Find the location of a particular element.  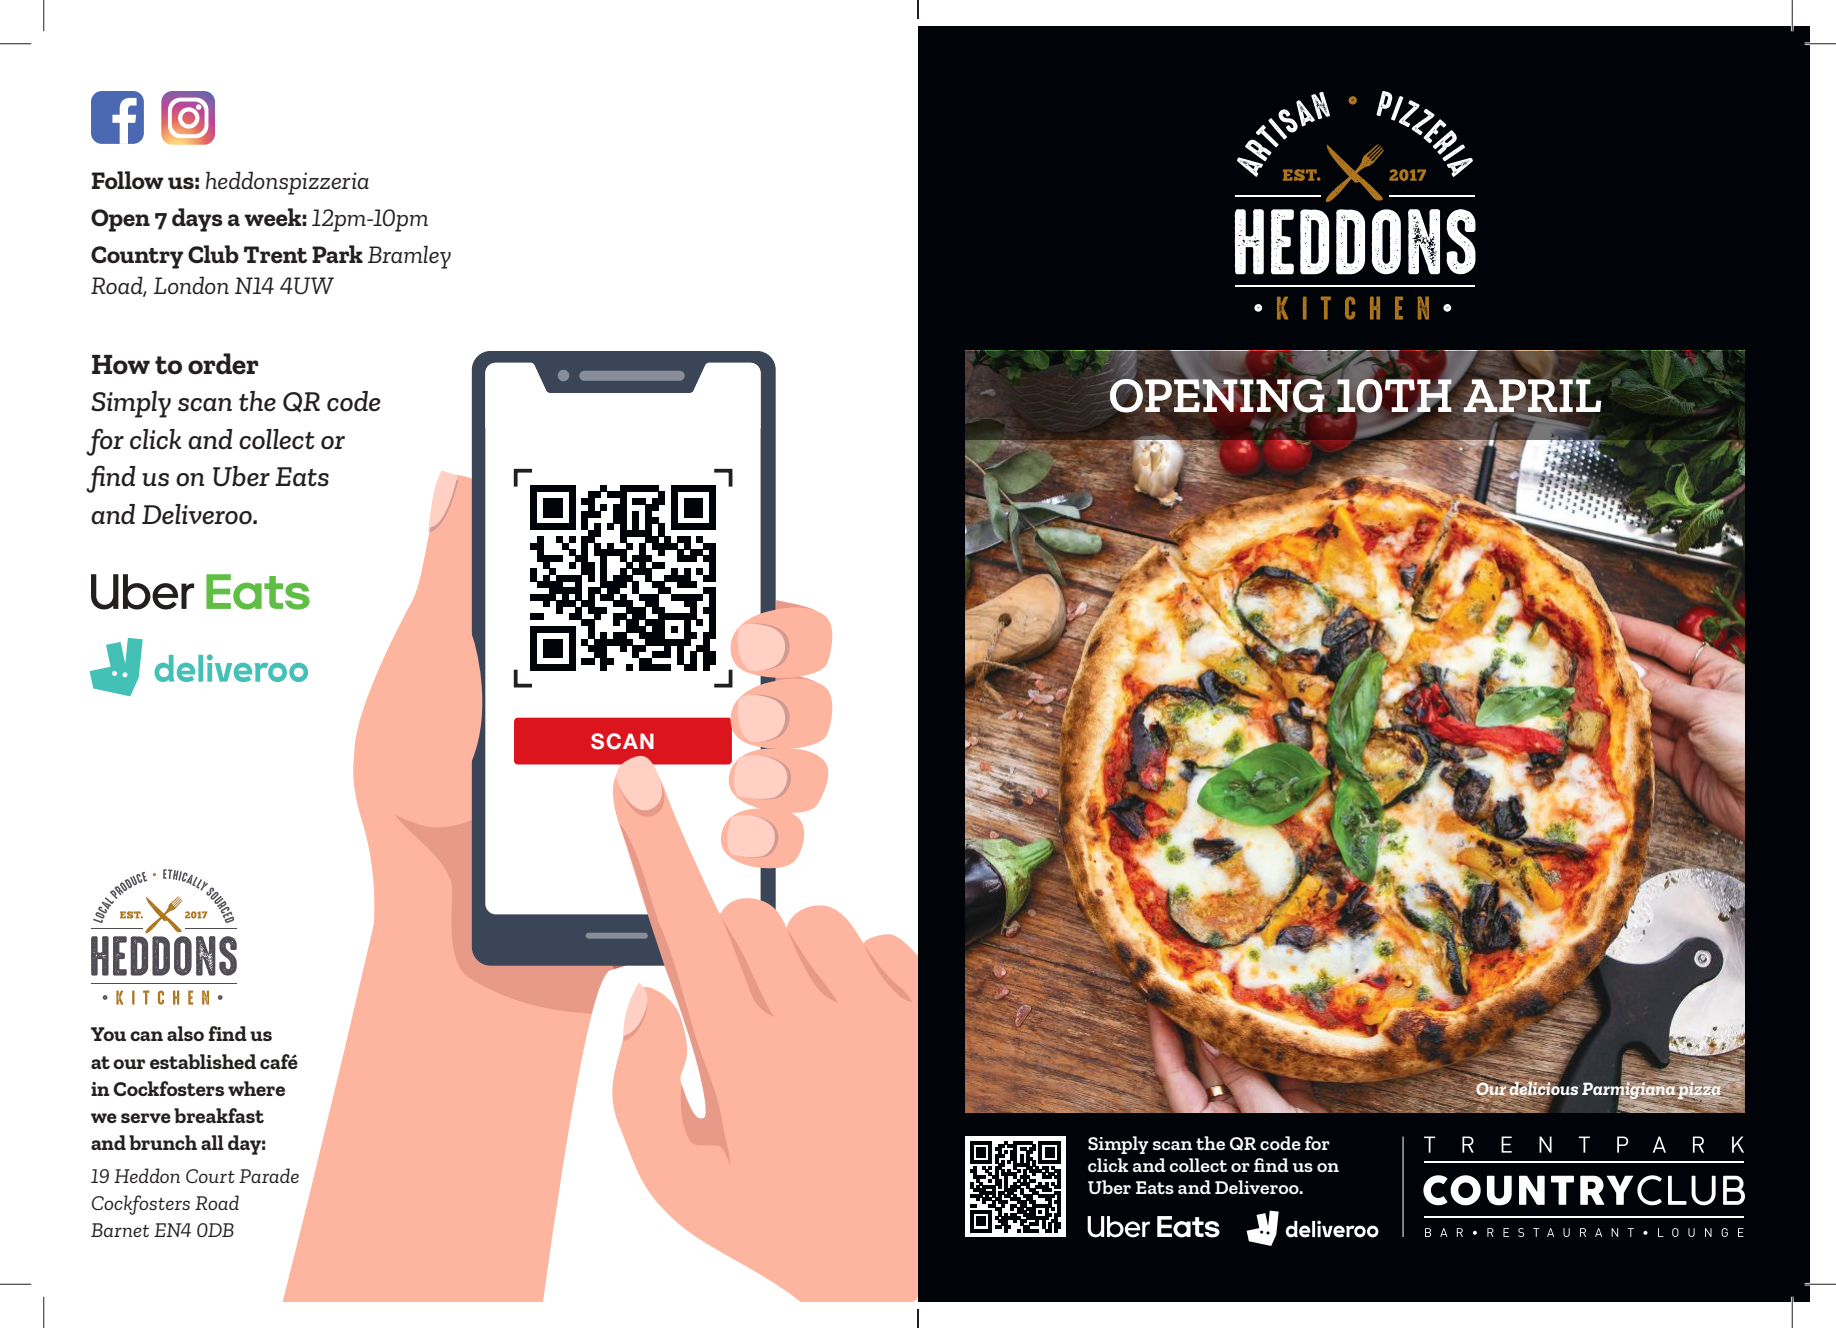

APRIL is located at coordinates (1532, 395).
